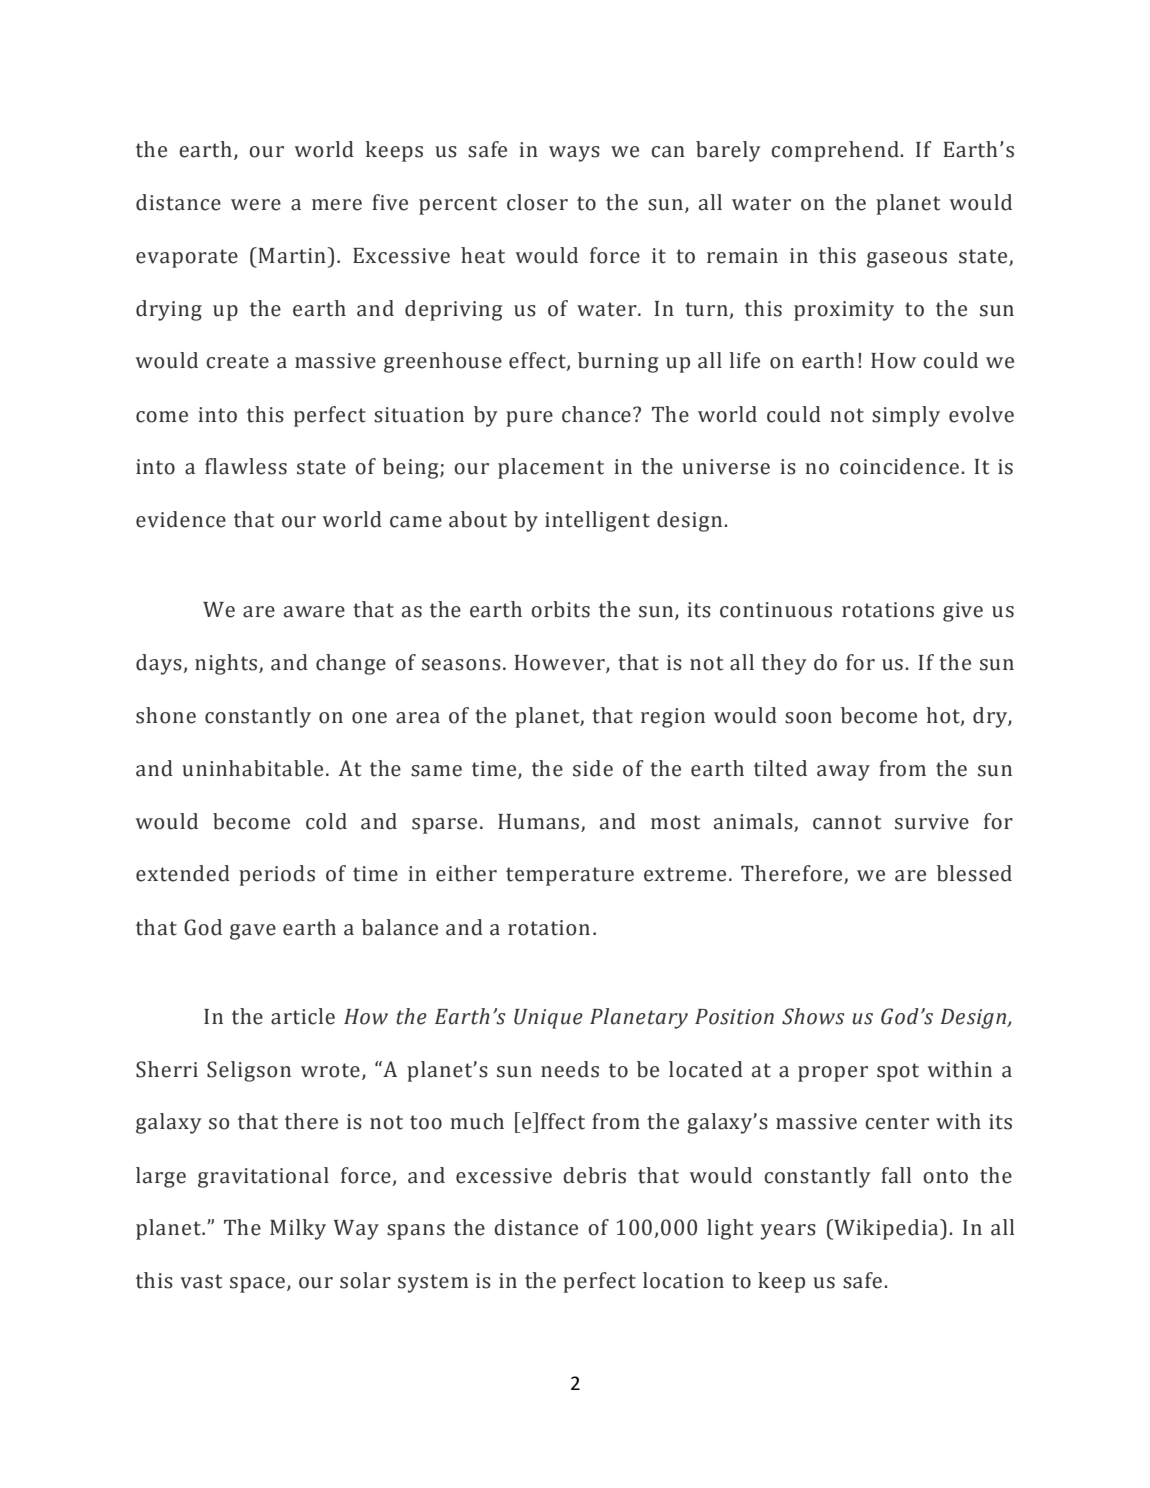 The height and width of the screenshot is (1488, 1150). Describe the element at coordinates (836, 151) in the screenshot. I see `comprehend` at that location.
